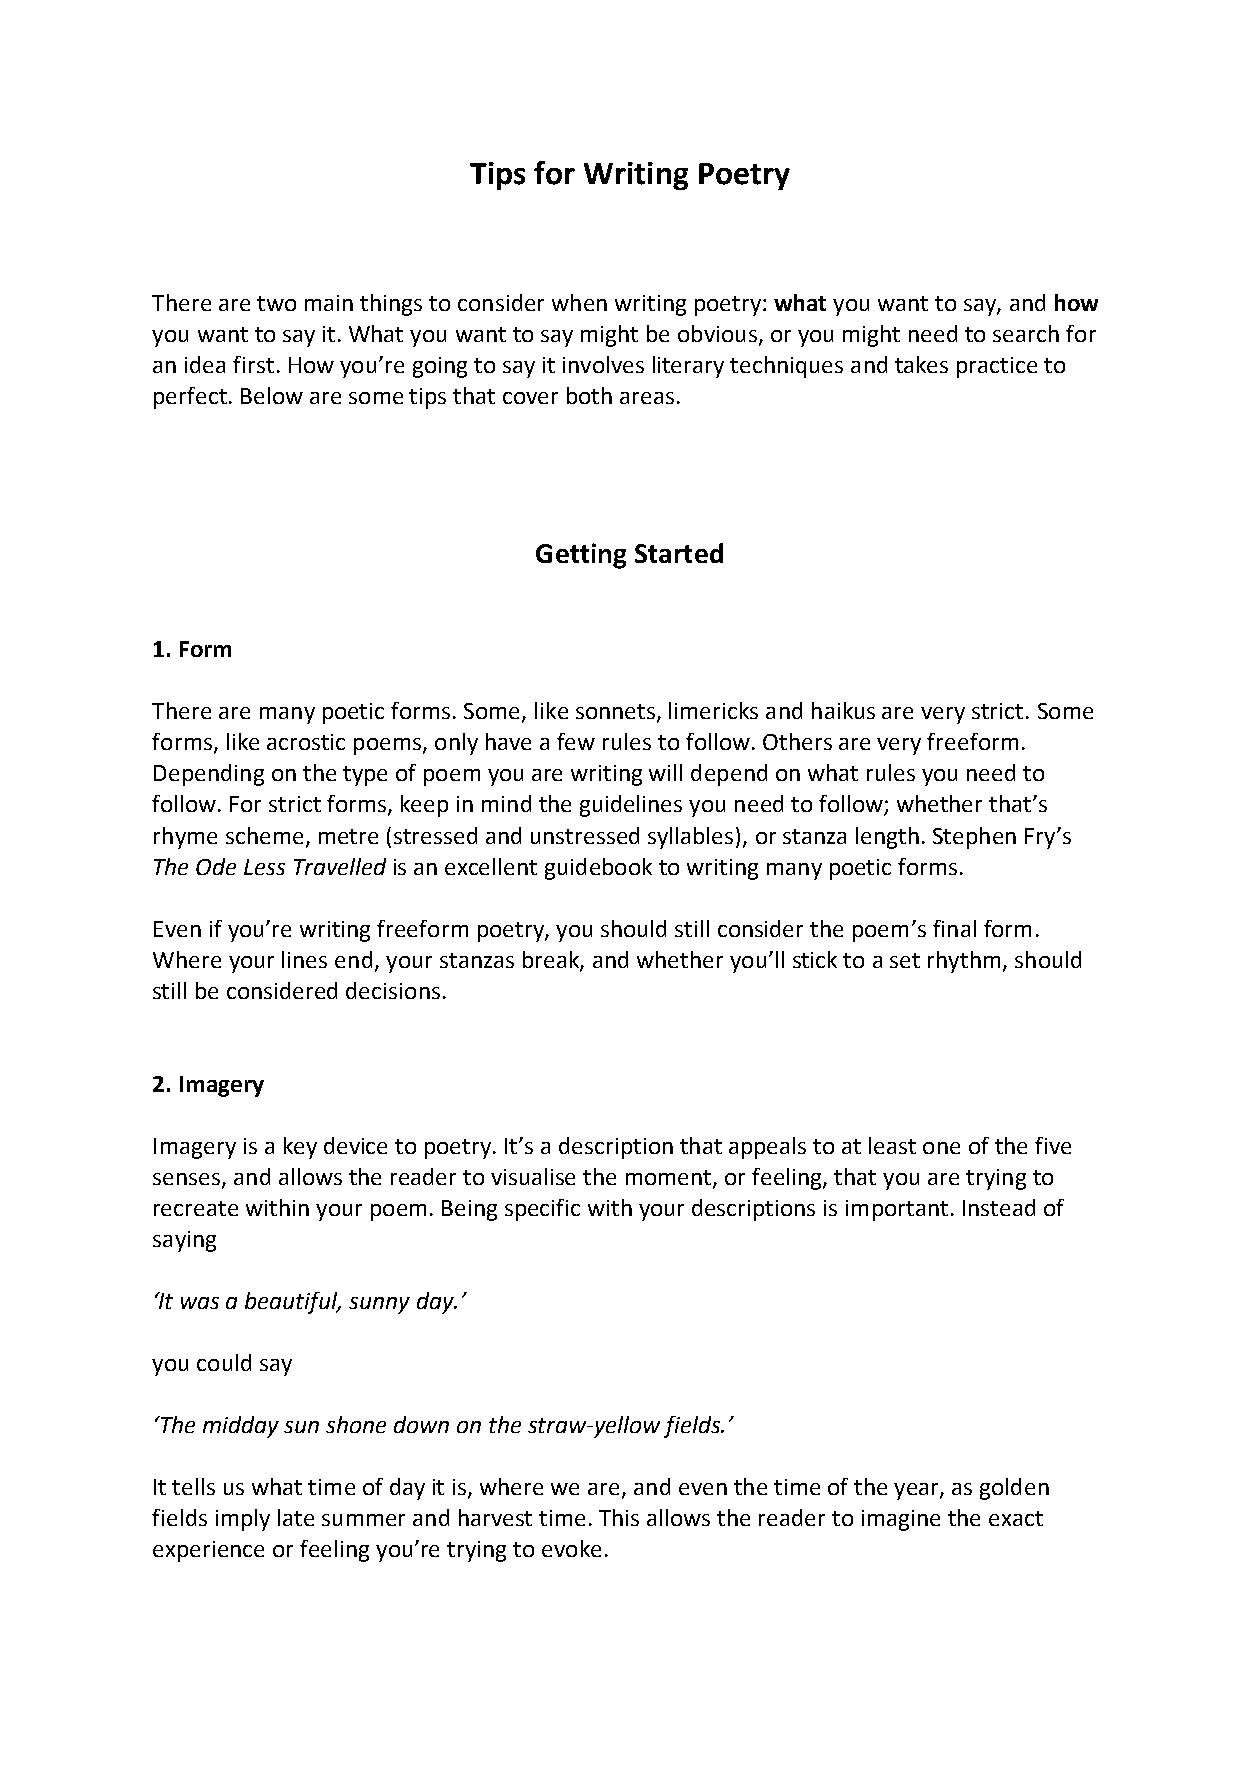 Image resolution: width=1260 pixels, height=1783 pixels. Describe the element at coordinates (296, 1517) in the screenshot. I see `late` at that location.
